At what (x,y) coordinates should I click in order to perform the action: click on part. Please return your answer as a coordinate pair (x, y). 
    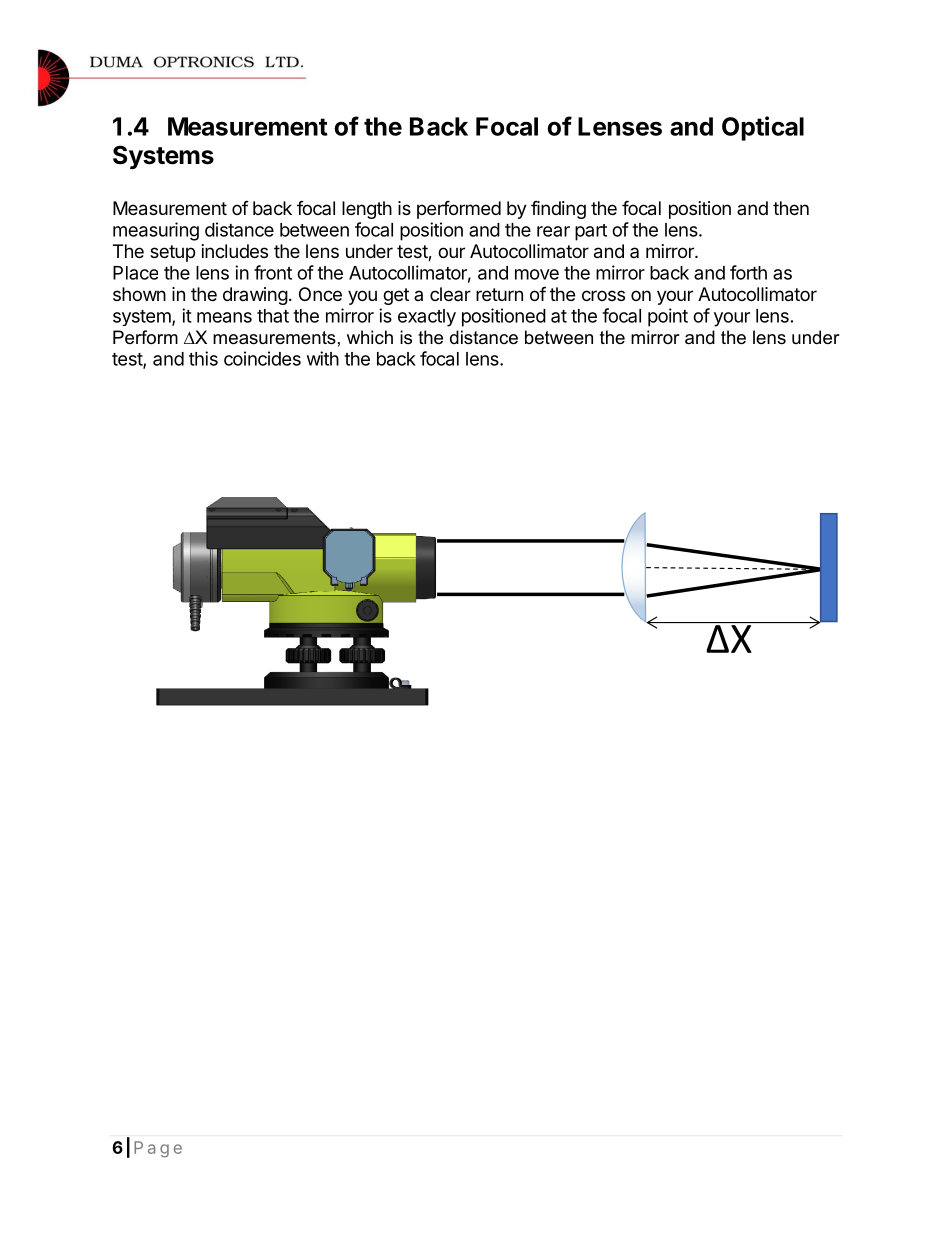
    Looking at the image, I should click on (591, 232).
